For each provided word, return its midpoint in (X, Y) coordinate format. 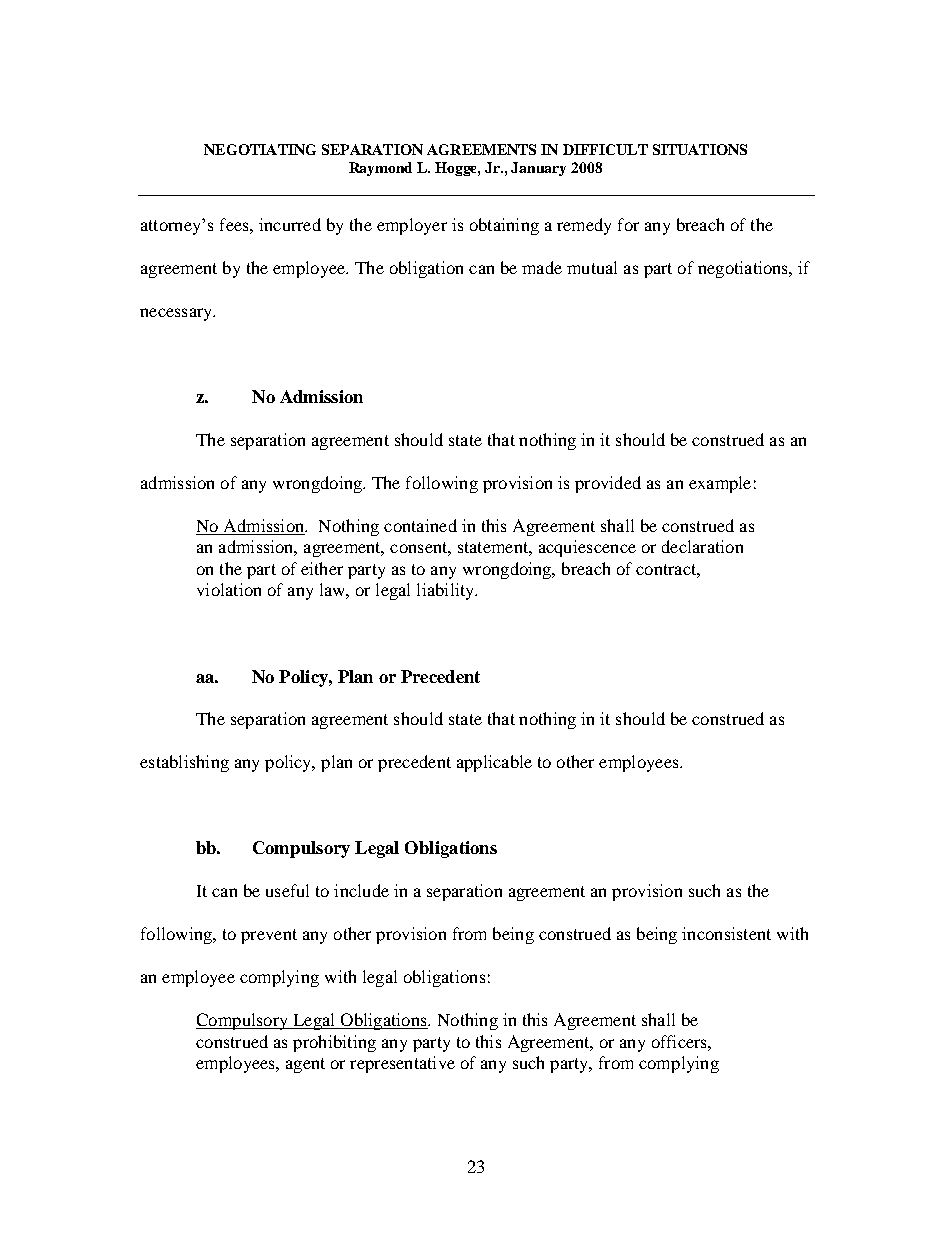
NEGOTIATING (260, 149)
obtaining (504, 226)
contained (420, 525)
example (720, 484)
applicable (494, 763)
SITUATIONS (700, 149)
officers (680, 1041)
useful (287, 890)
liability (446, 591)
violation (229, 589)
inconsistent (726, 933)
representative (402, 1064)
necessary (177, 314)
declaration (702, 546)
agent (305, 1065)
